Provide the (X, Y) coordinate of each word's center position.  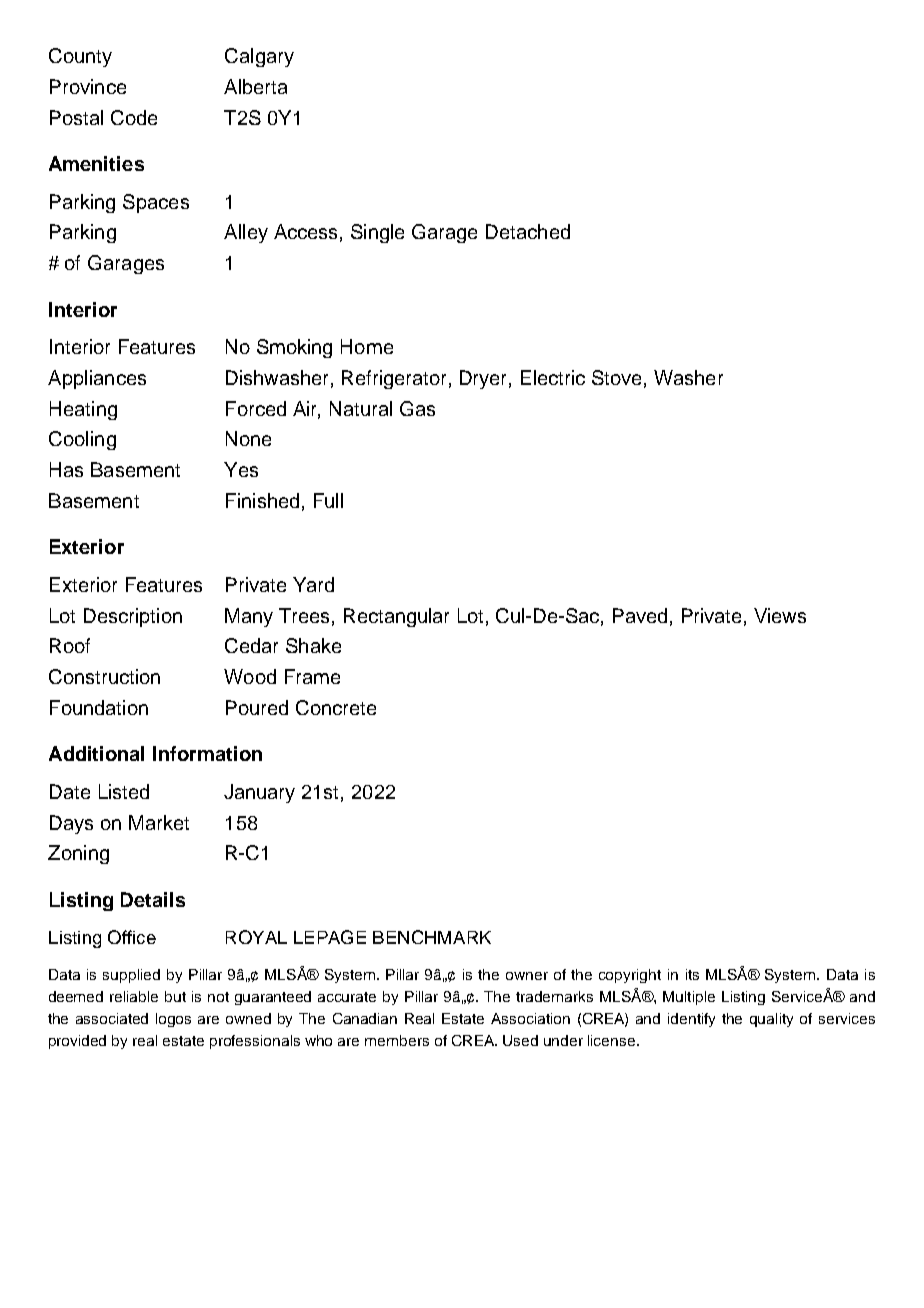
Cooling (82, 440)
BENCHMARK (432, 937)
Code (134, 117)
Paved (640, 615)
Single (377, 233)
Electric (553, 377)
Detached (528, 231)
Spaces (156, 203)
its (692, 974)
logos (173, 1020)
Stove (616, 377)
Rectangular (396, 617)
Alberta (255, 86)
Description (133, 617)
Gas (417, 408)
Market (159, 822)
